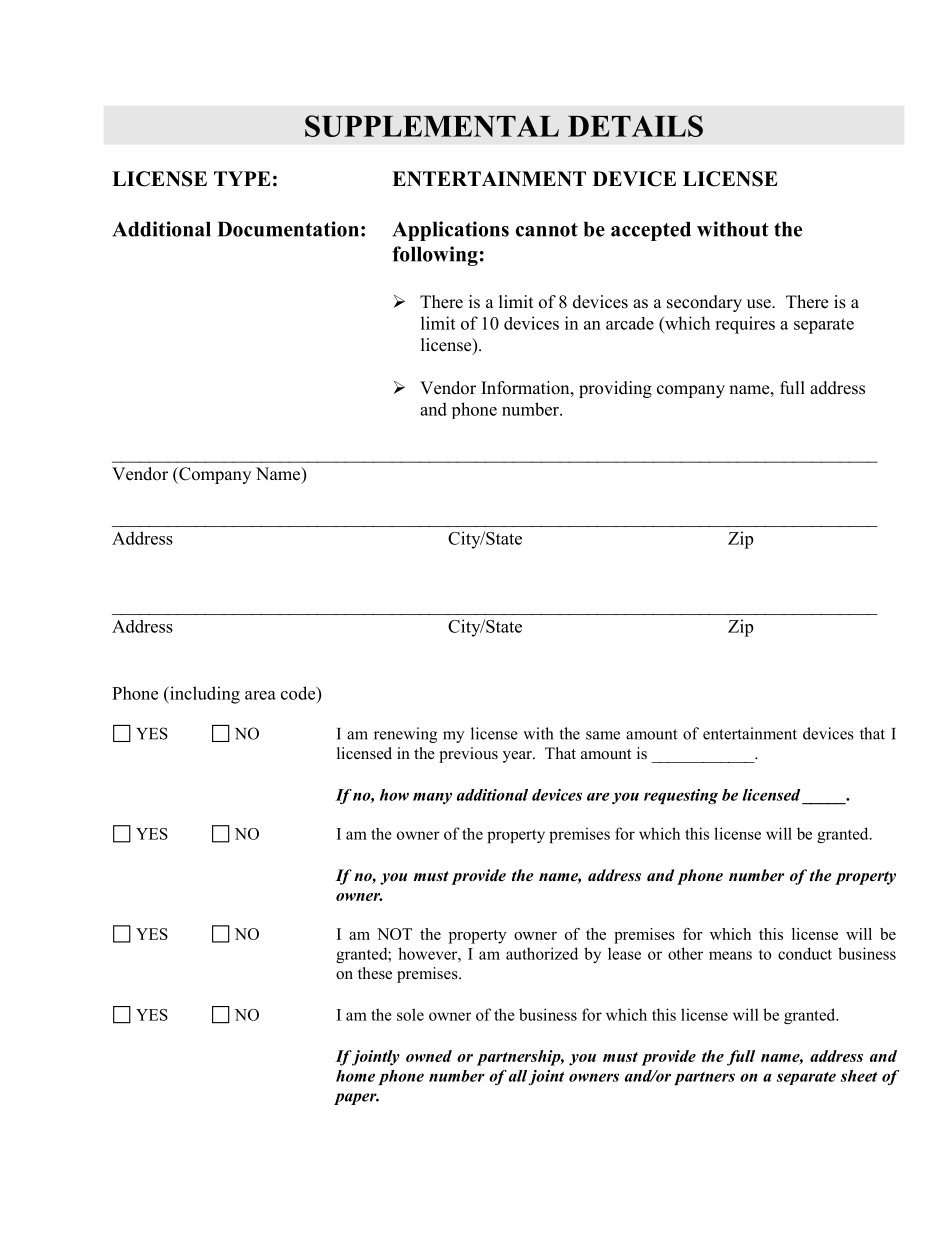  What do you see at coordinates (635, 126) in the image?
I see `DETAILS` at bounding box center [635, 126].
